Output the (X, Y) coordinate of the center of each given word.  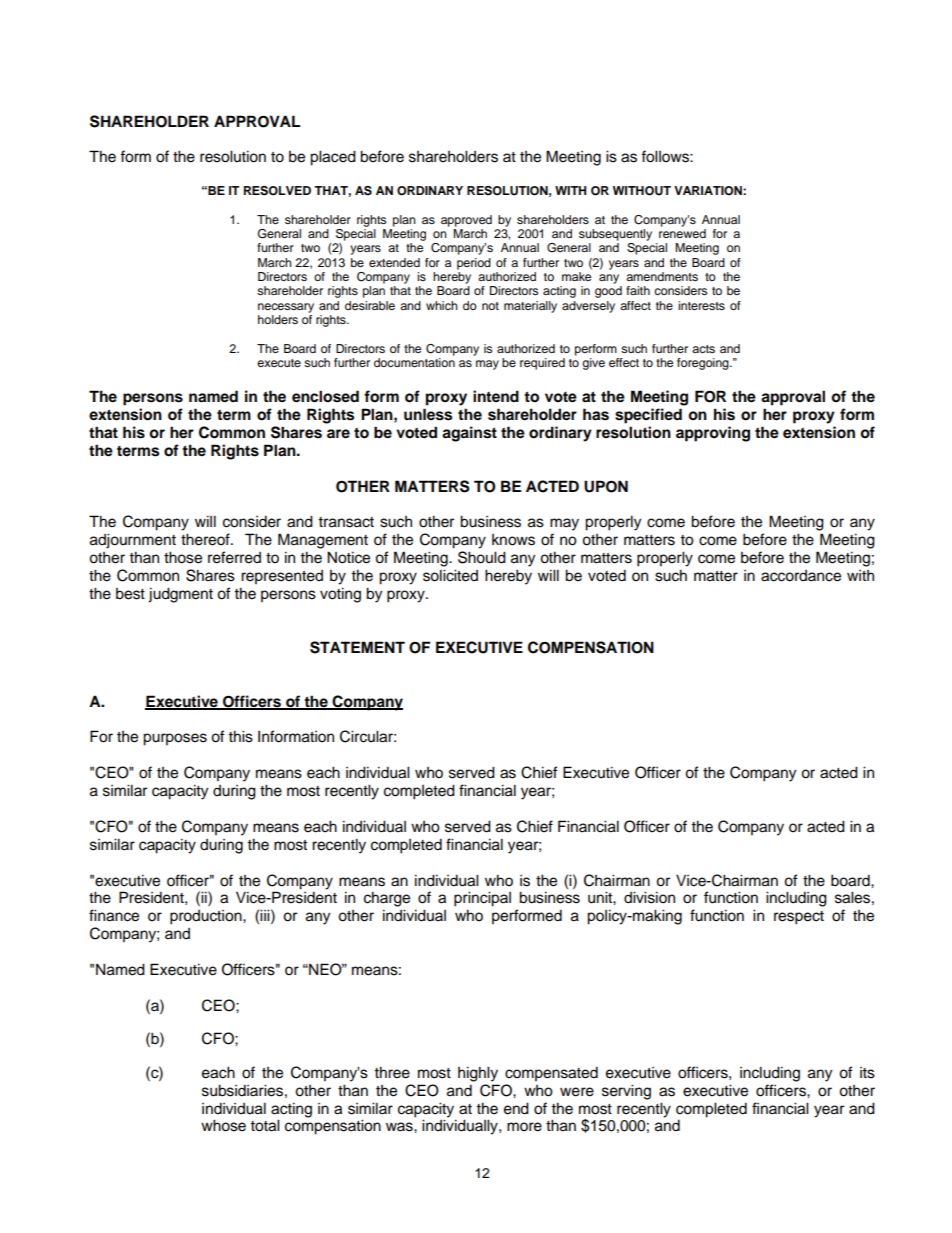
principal (482, 899)
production (207, 917)
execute (279, 363)
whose (223, 1125)
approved (466, 221)
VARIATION (709, 191)
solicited (450, 575)
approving (713, 434)
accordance (801, 576)
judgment (180, 595)
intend (496, 396)
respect (799, 918)
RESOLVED (277, 191)
